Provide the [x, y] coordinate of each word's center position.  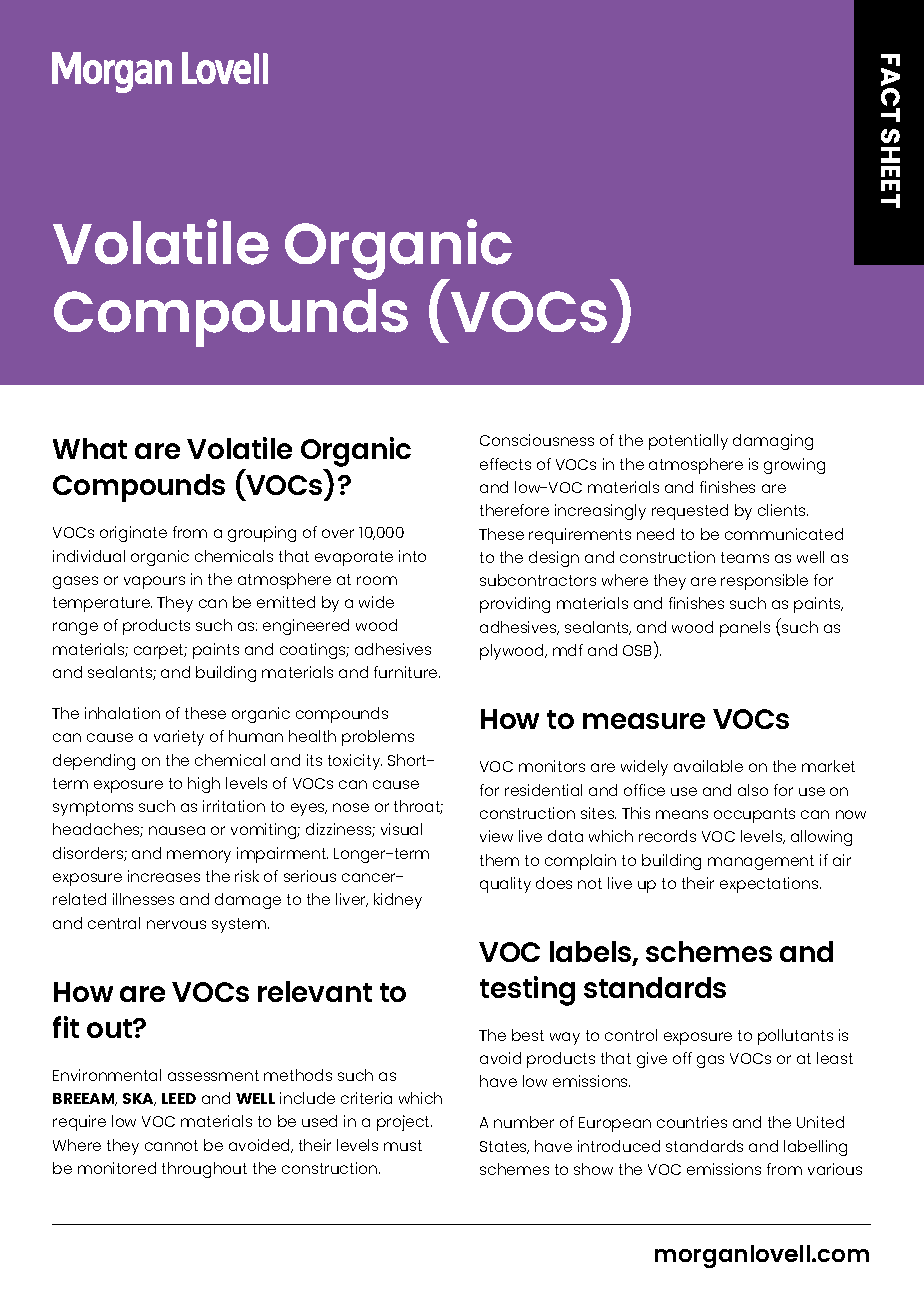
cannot [171, 1145]
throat [418, 807]
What [90, 448]
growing [794, 466]
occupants [754, 815]
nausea [177, 830]
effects [505, 464]
